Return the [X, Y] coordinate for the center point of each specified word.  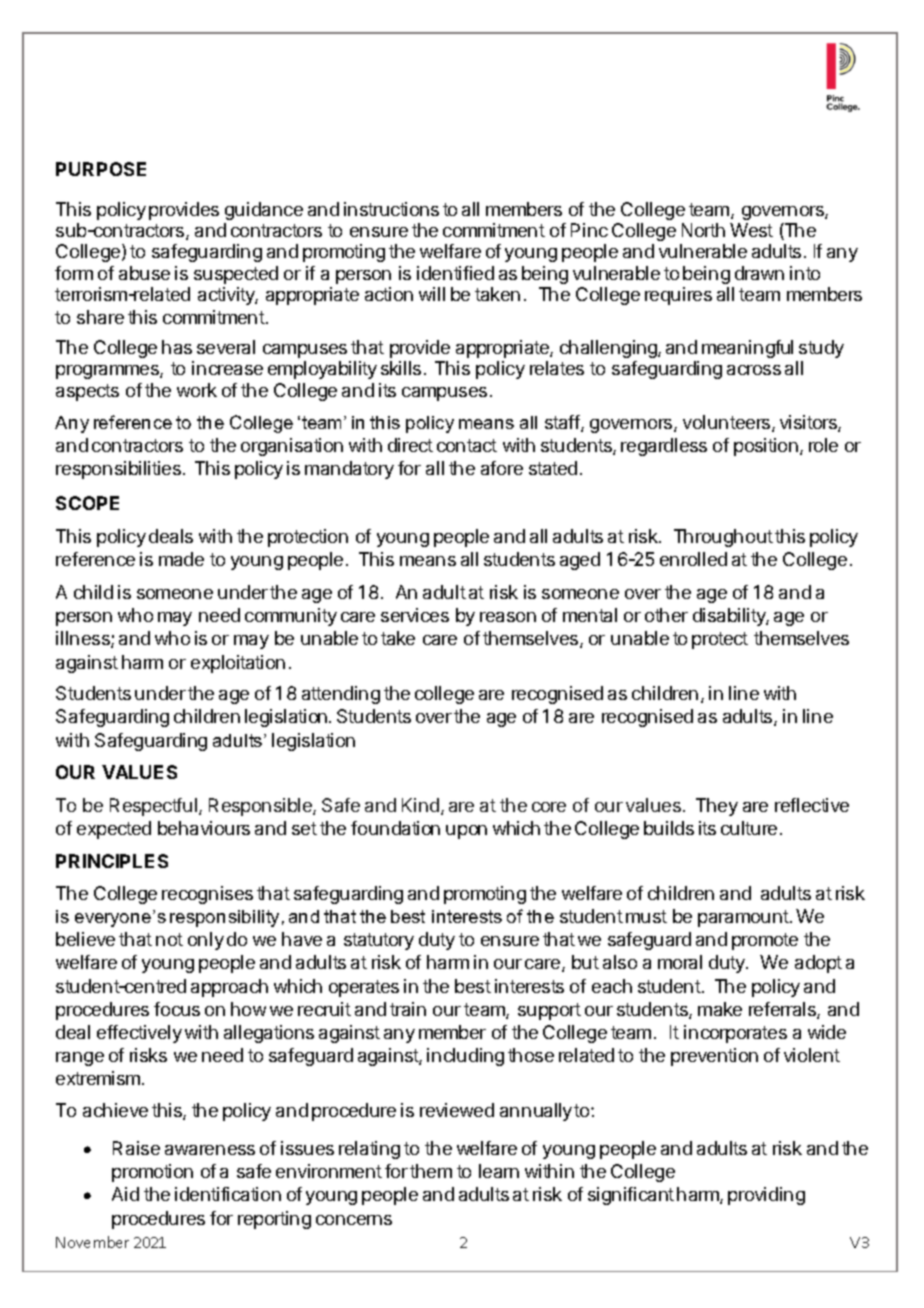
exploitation [238, 664]
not [169, 939]
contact [467, 445]
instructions [391, 209]
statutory [379, 941]
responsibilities [118, 470]
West [751, 230]
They [717, 807]
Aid [125, 1194]
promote [765, 941]
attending [341, 695]
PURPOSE [101, 169]
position [766, 447]
